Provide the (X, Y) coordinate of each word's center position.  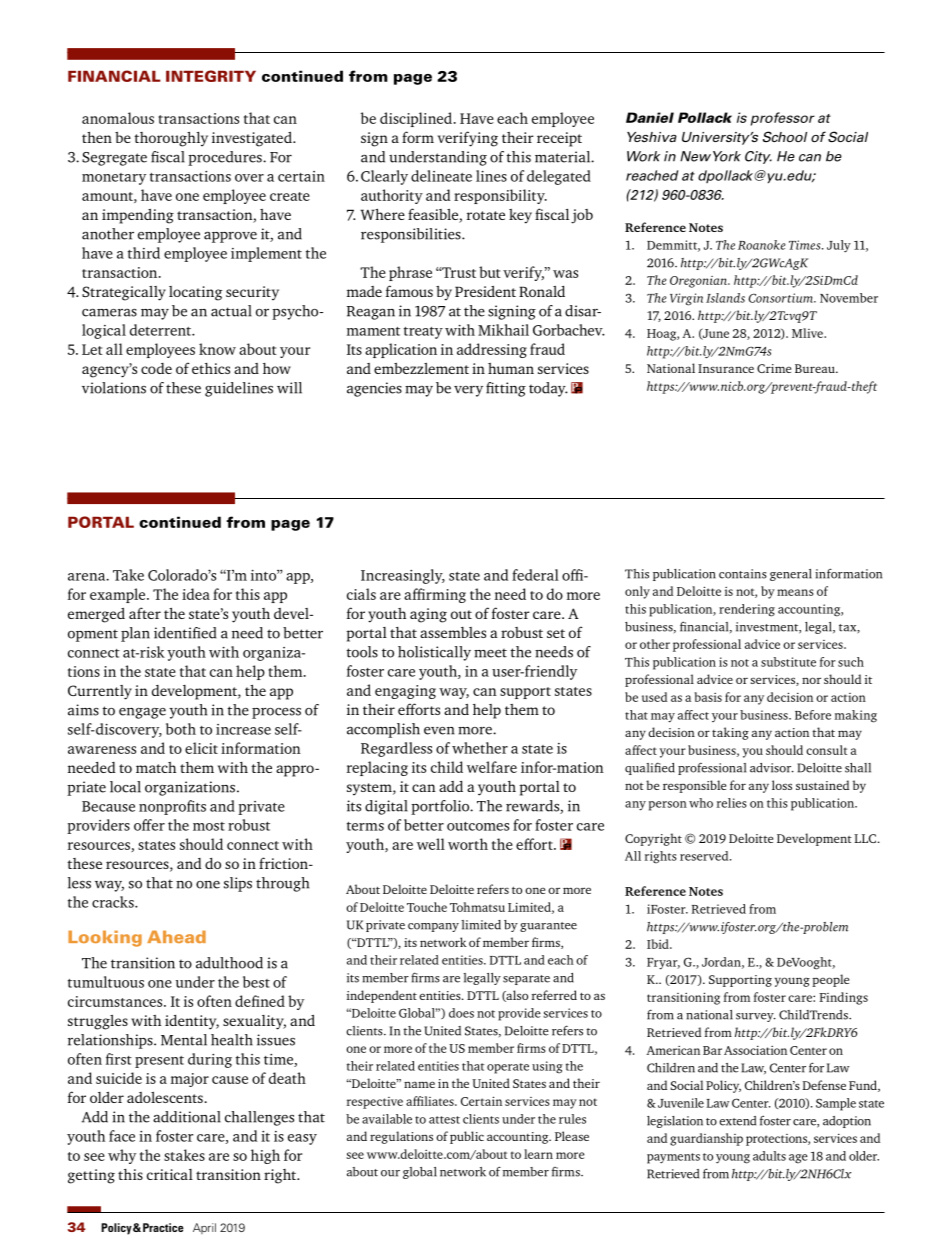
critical (170, 1174)
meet (490, 653)
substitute (788, 662)
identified (185, 633)
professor (783, 119)
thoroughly (171, 139)
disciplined (416, 119)
